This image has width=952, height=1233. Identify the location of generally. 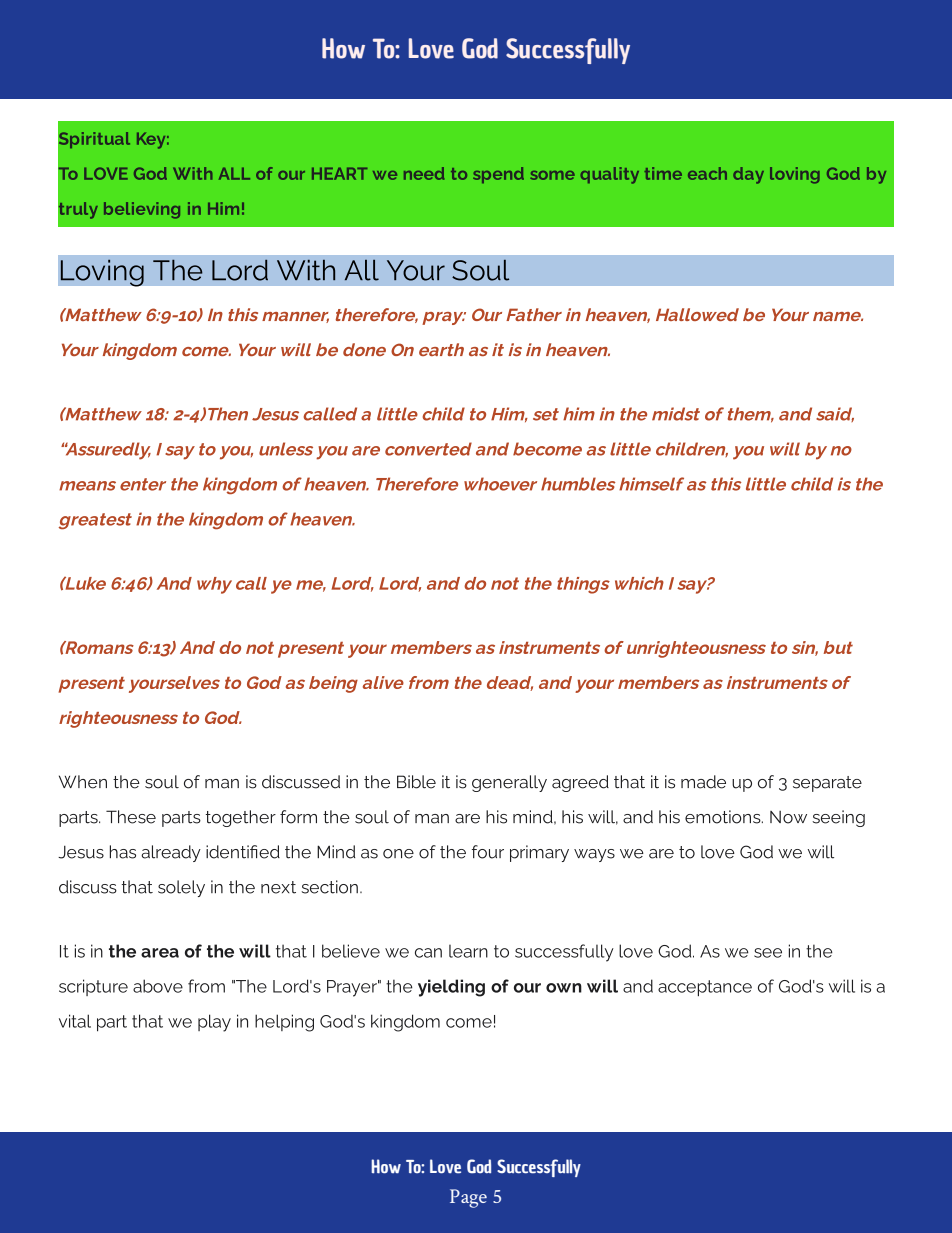
(509, 783).
